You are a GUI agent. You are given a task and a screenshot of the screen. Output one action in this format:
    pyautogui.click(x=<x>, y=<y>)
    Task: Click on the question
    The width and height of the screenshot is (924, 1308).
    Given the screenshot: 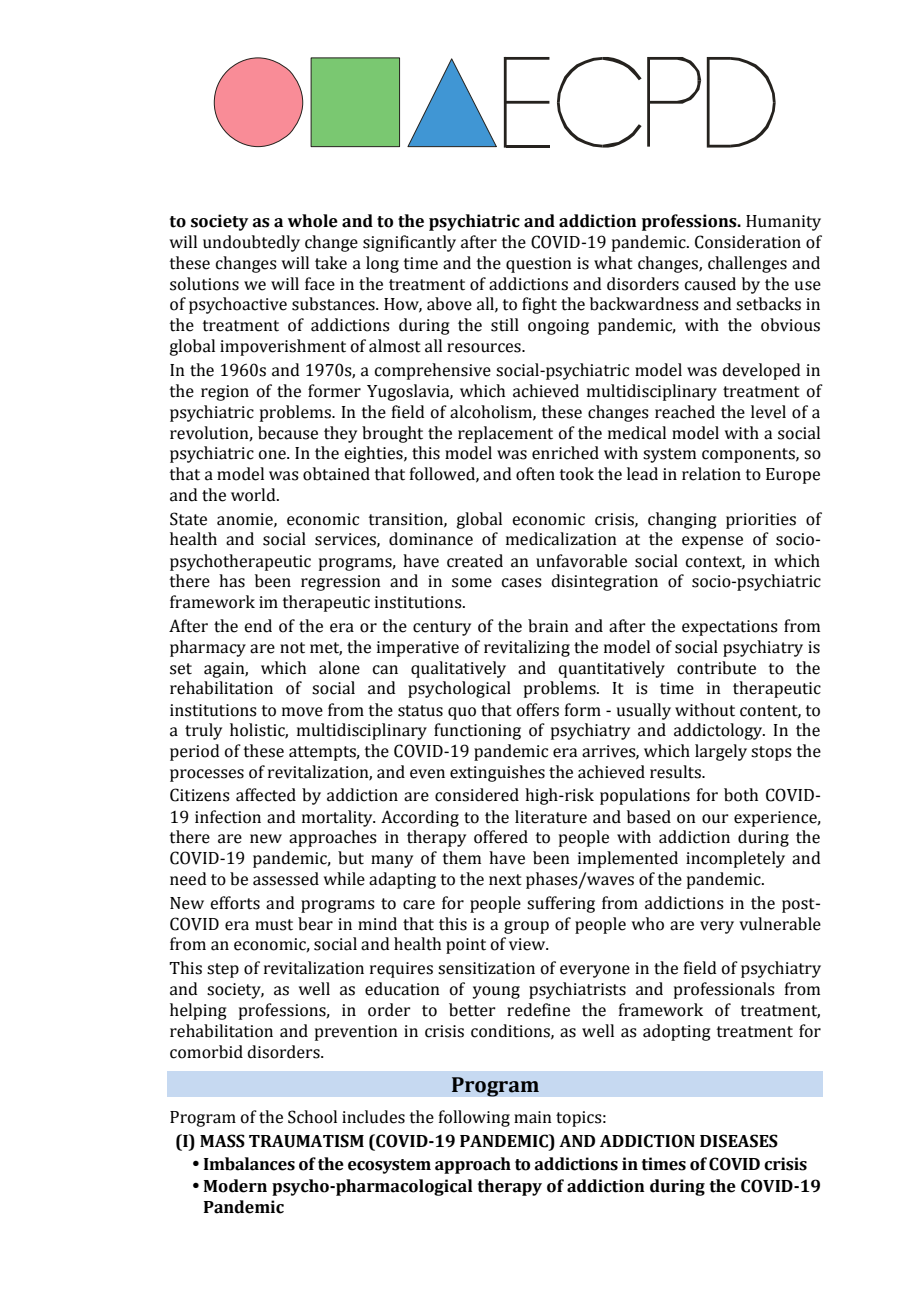 What is the action you would take?
    pyautogui.click(x=539, y=265)
